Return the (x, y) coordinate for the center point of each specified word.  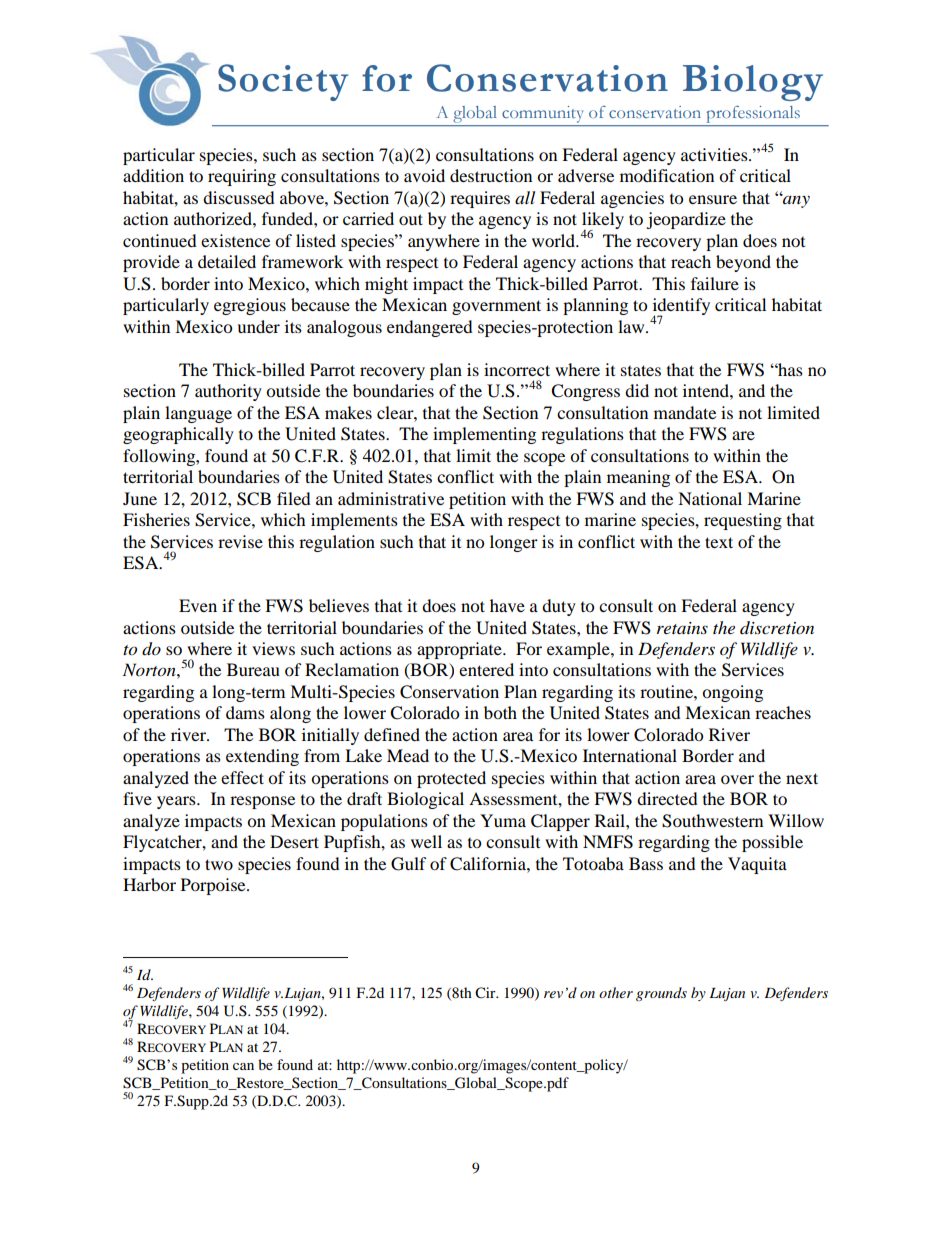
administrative (391, 498)
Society (283, 82)
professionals (753, 114)
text (719, 542)
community (542, 114)
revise (240, 541)
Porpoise (214, 886)
